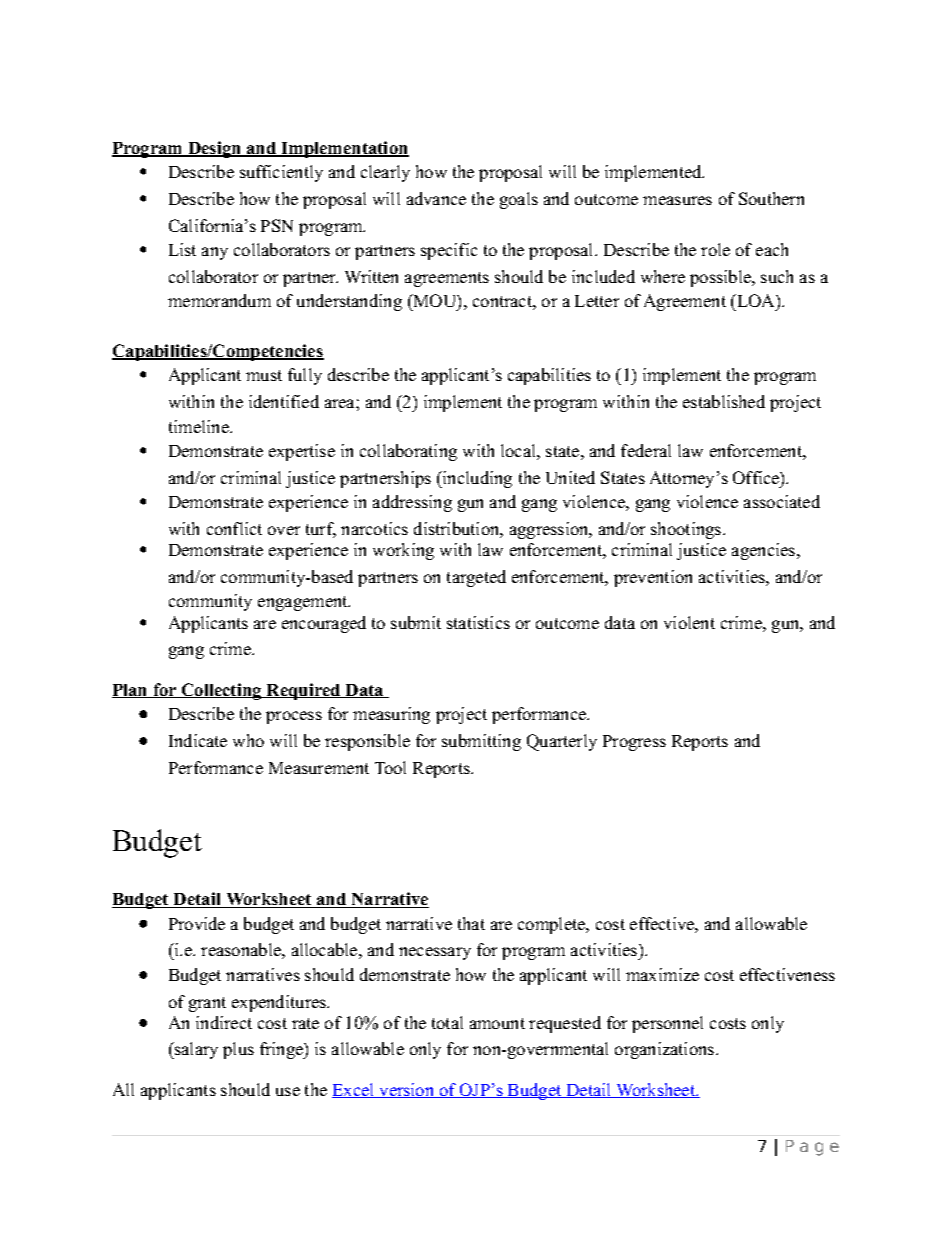 This screenshot has width=952, height=1233. Describe the element at coordinates (195, 1050) in the screenshot. I see `salary` at that location.
